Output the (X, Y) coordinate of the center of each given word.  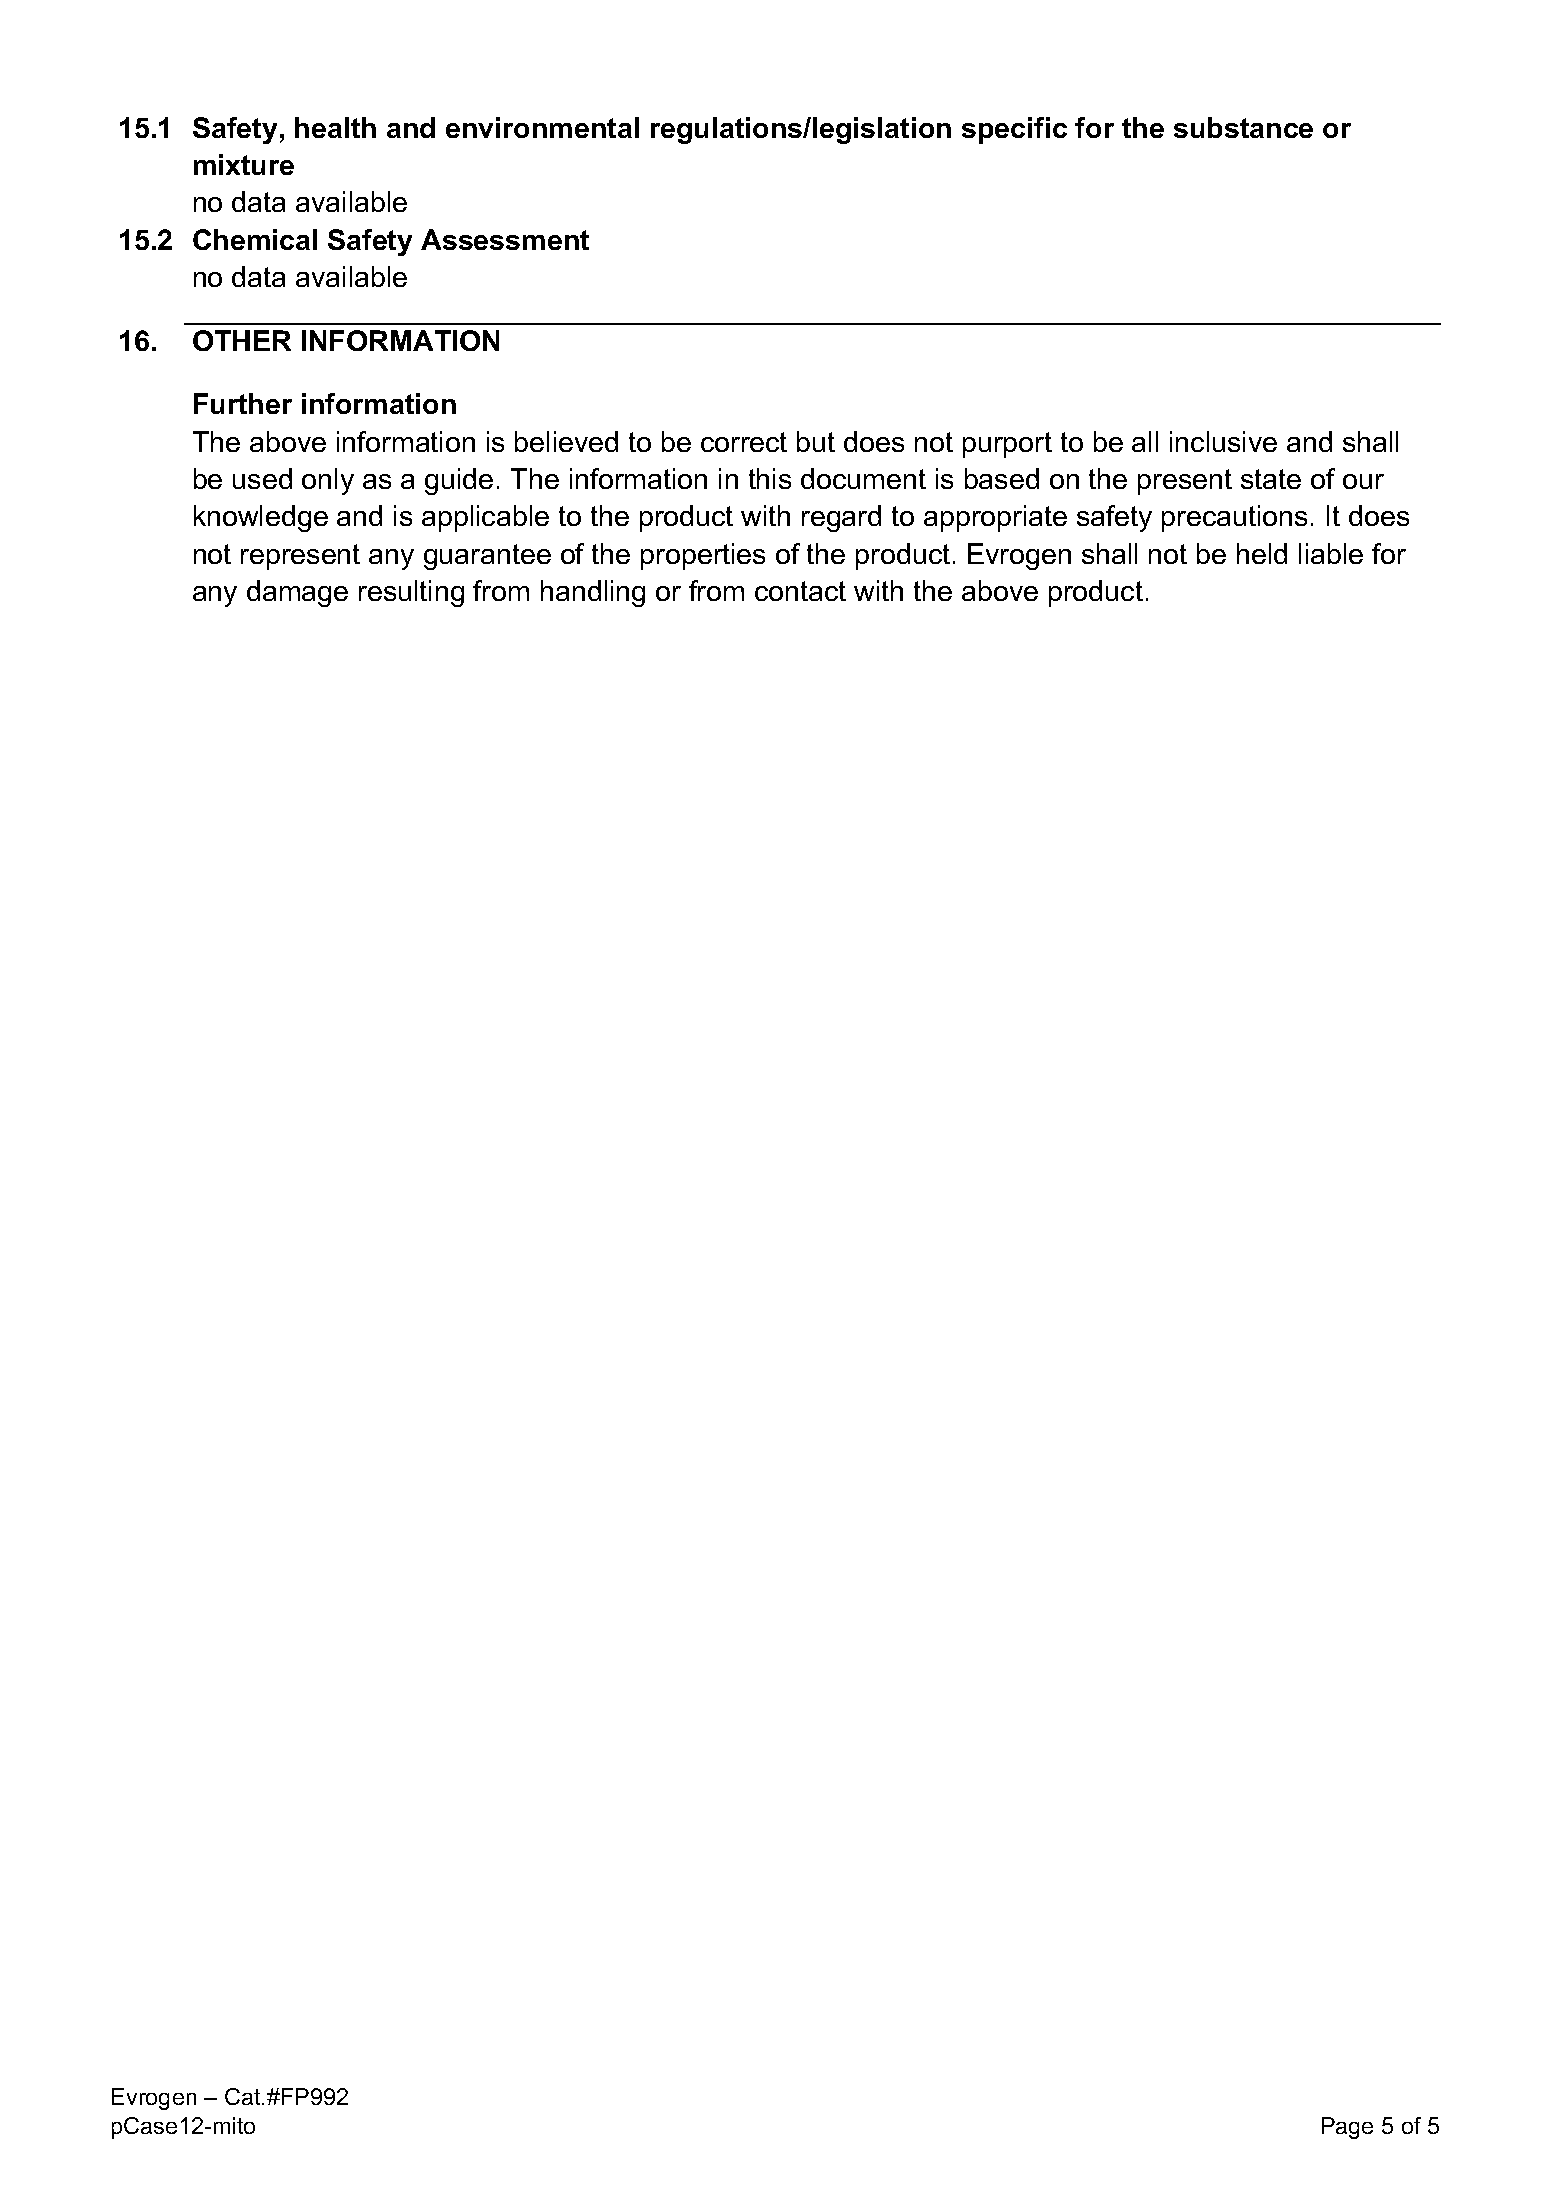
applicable (485, 518)
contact (800, 591)
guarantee (487, 557)
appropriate (995, 518)
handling (593, 593)
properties (703, 556)
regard (841, 518)
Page (1347, 2128)
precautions (1234, 518)
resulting (411, 593)
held (1262, 553)
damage (297, 593)
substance (1243, 127)
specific (1014, 130)
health (335, 127)
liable (1331, 553)
